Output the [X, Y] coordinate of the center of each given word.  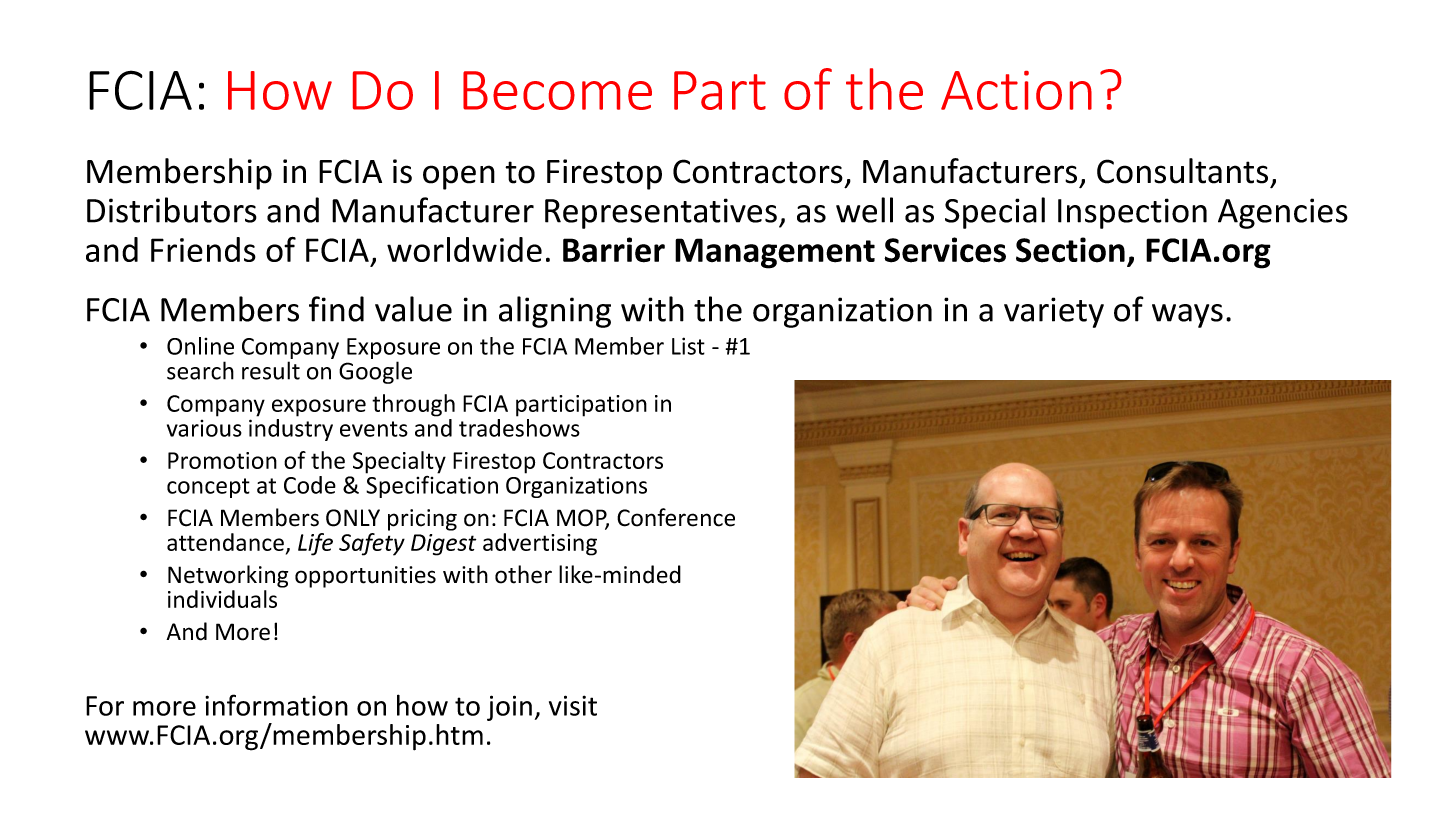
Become [557, 90]
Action [1016, 90]
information [276, 705]
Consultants [1182, 171]
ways [1187, 316]
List [688, 346]
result [271, 370]
